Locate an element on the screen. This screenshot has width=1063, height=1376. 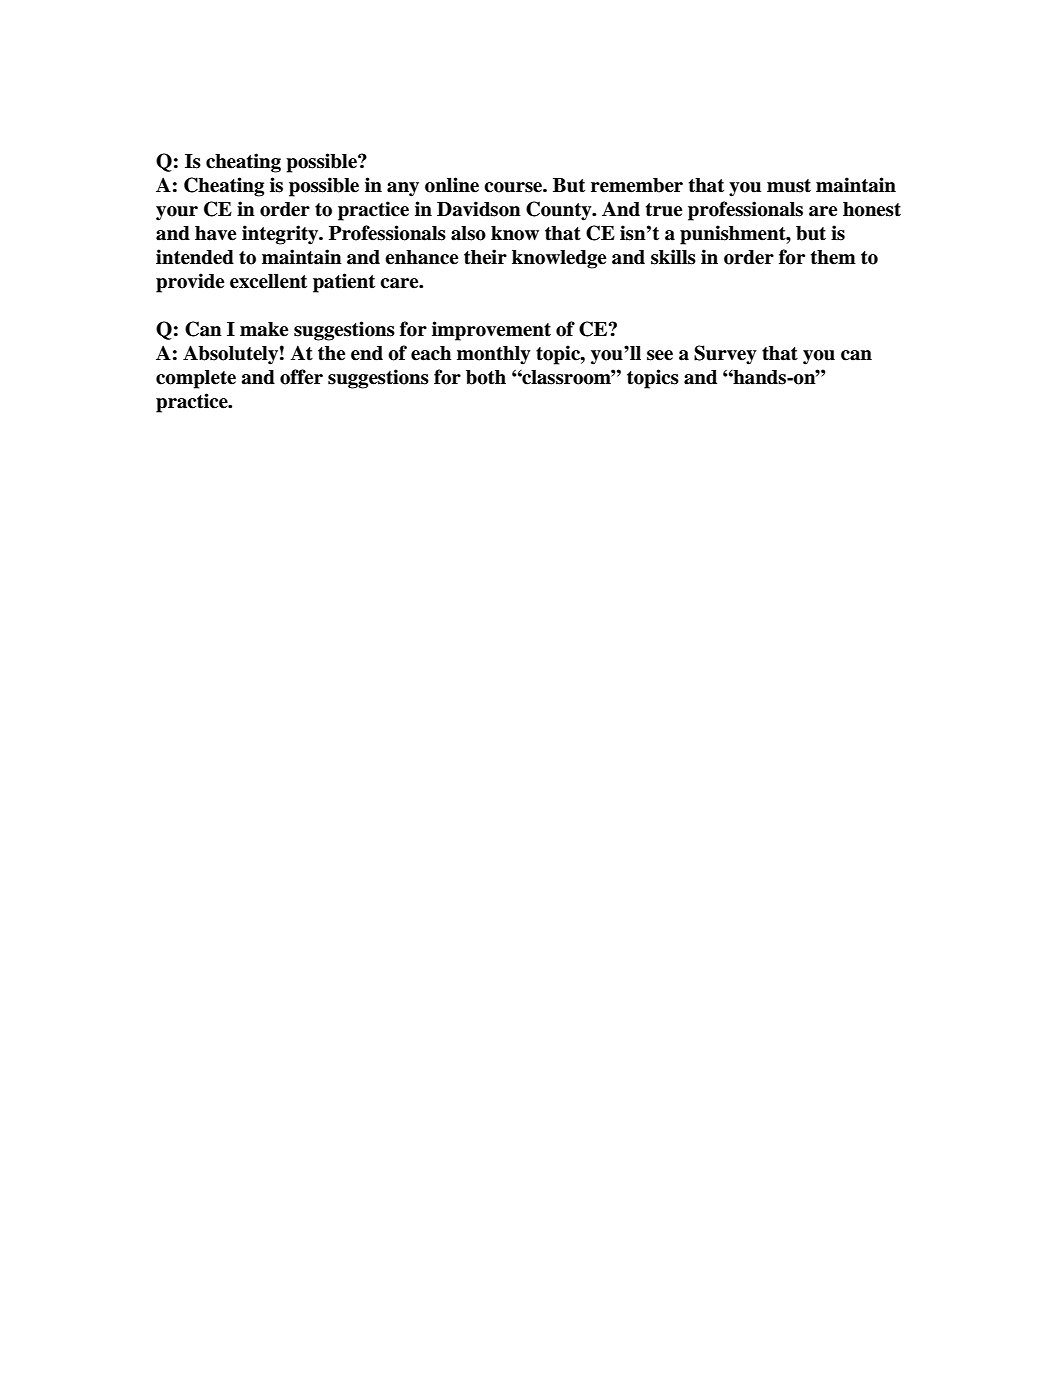
must is located at coordinates (789, 186).
